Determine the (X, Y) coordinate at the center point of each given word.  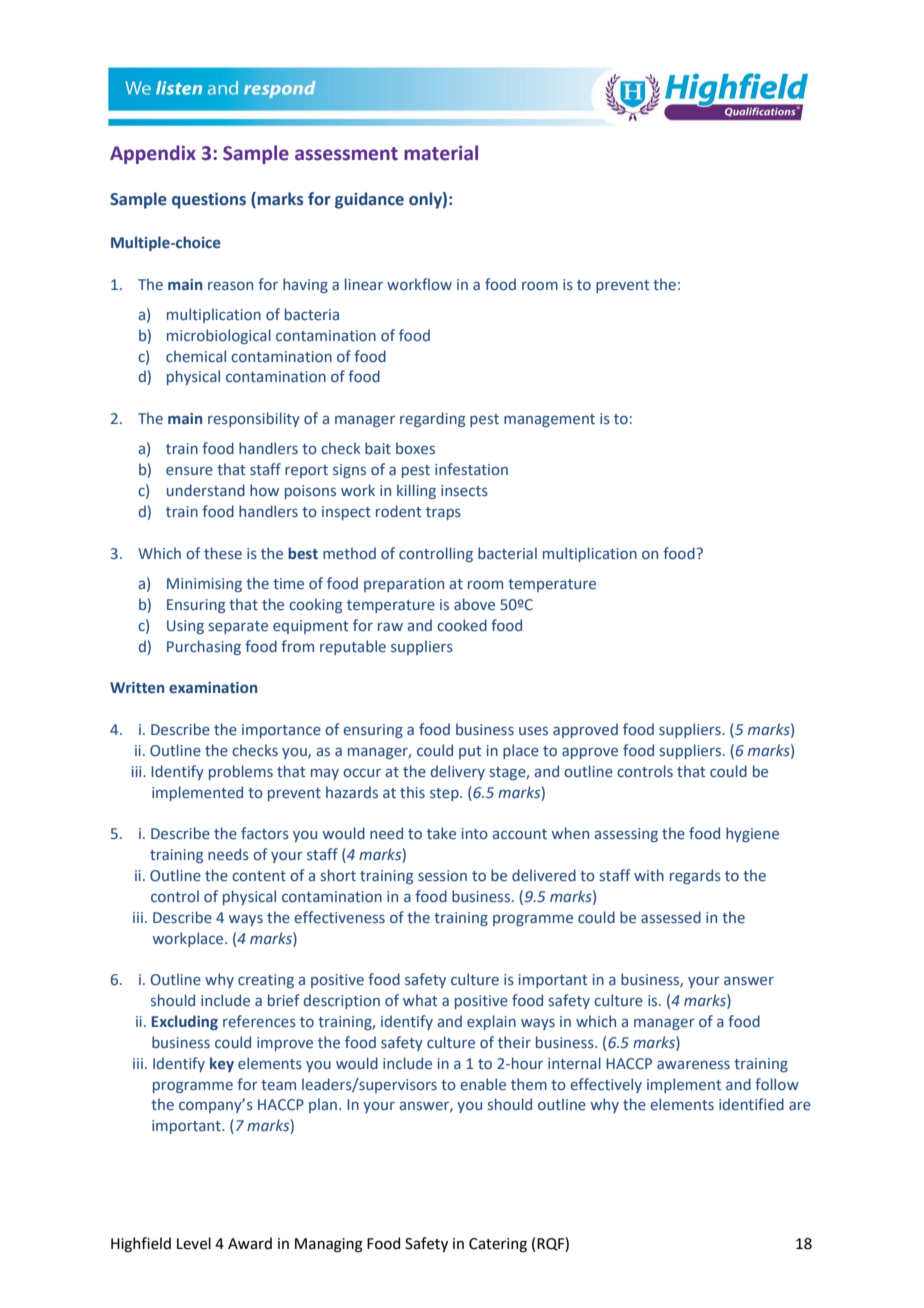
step (445, 794)
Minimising (204, 585)
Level (194, 1243)
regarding (432, 419)
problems (241, 772)
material (441, 153)
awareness (693, 1065)
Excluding (185, 1022)
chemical (196, 356)
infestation (471, 469)
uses (533, 731)
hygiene (752, 834)
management (549, 420)
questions (209, 201)
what (420, 1000)
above (474, 604)
